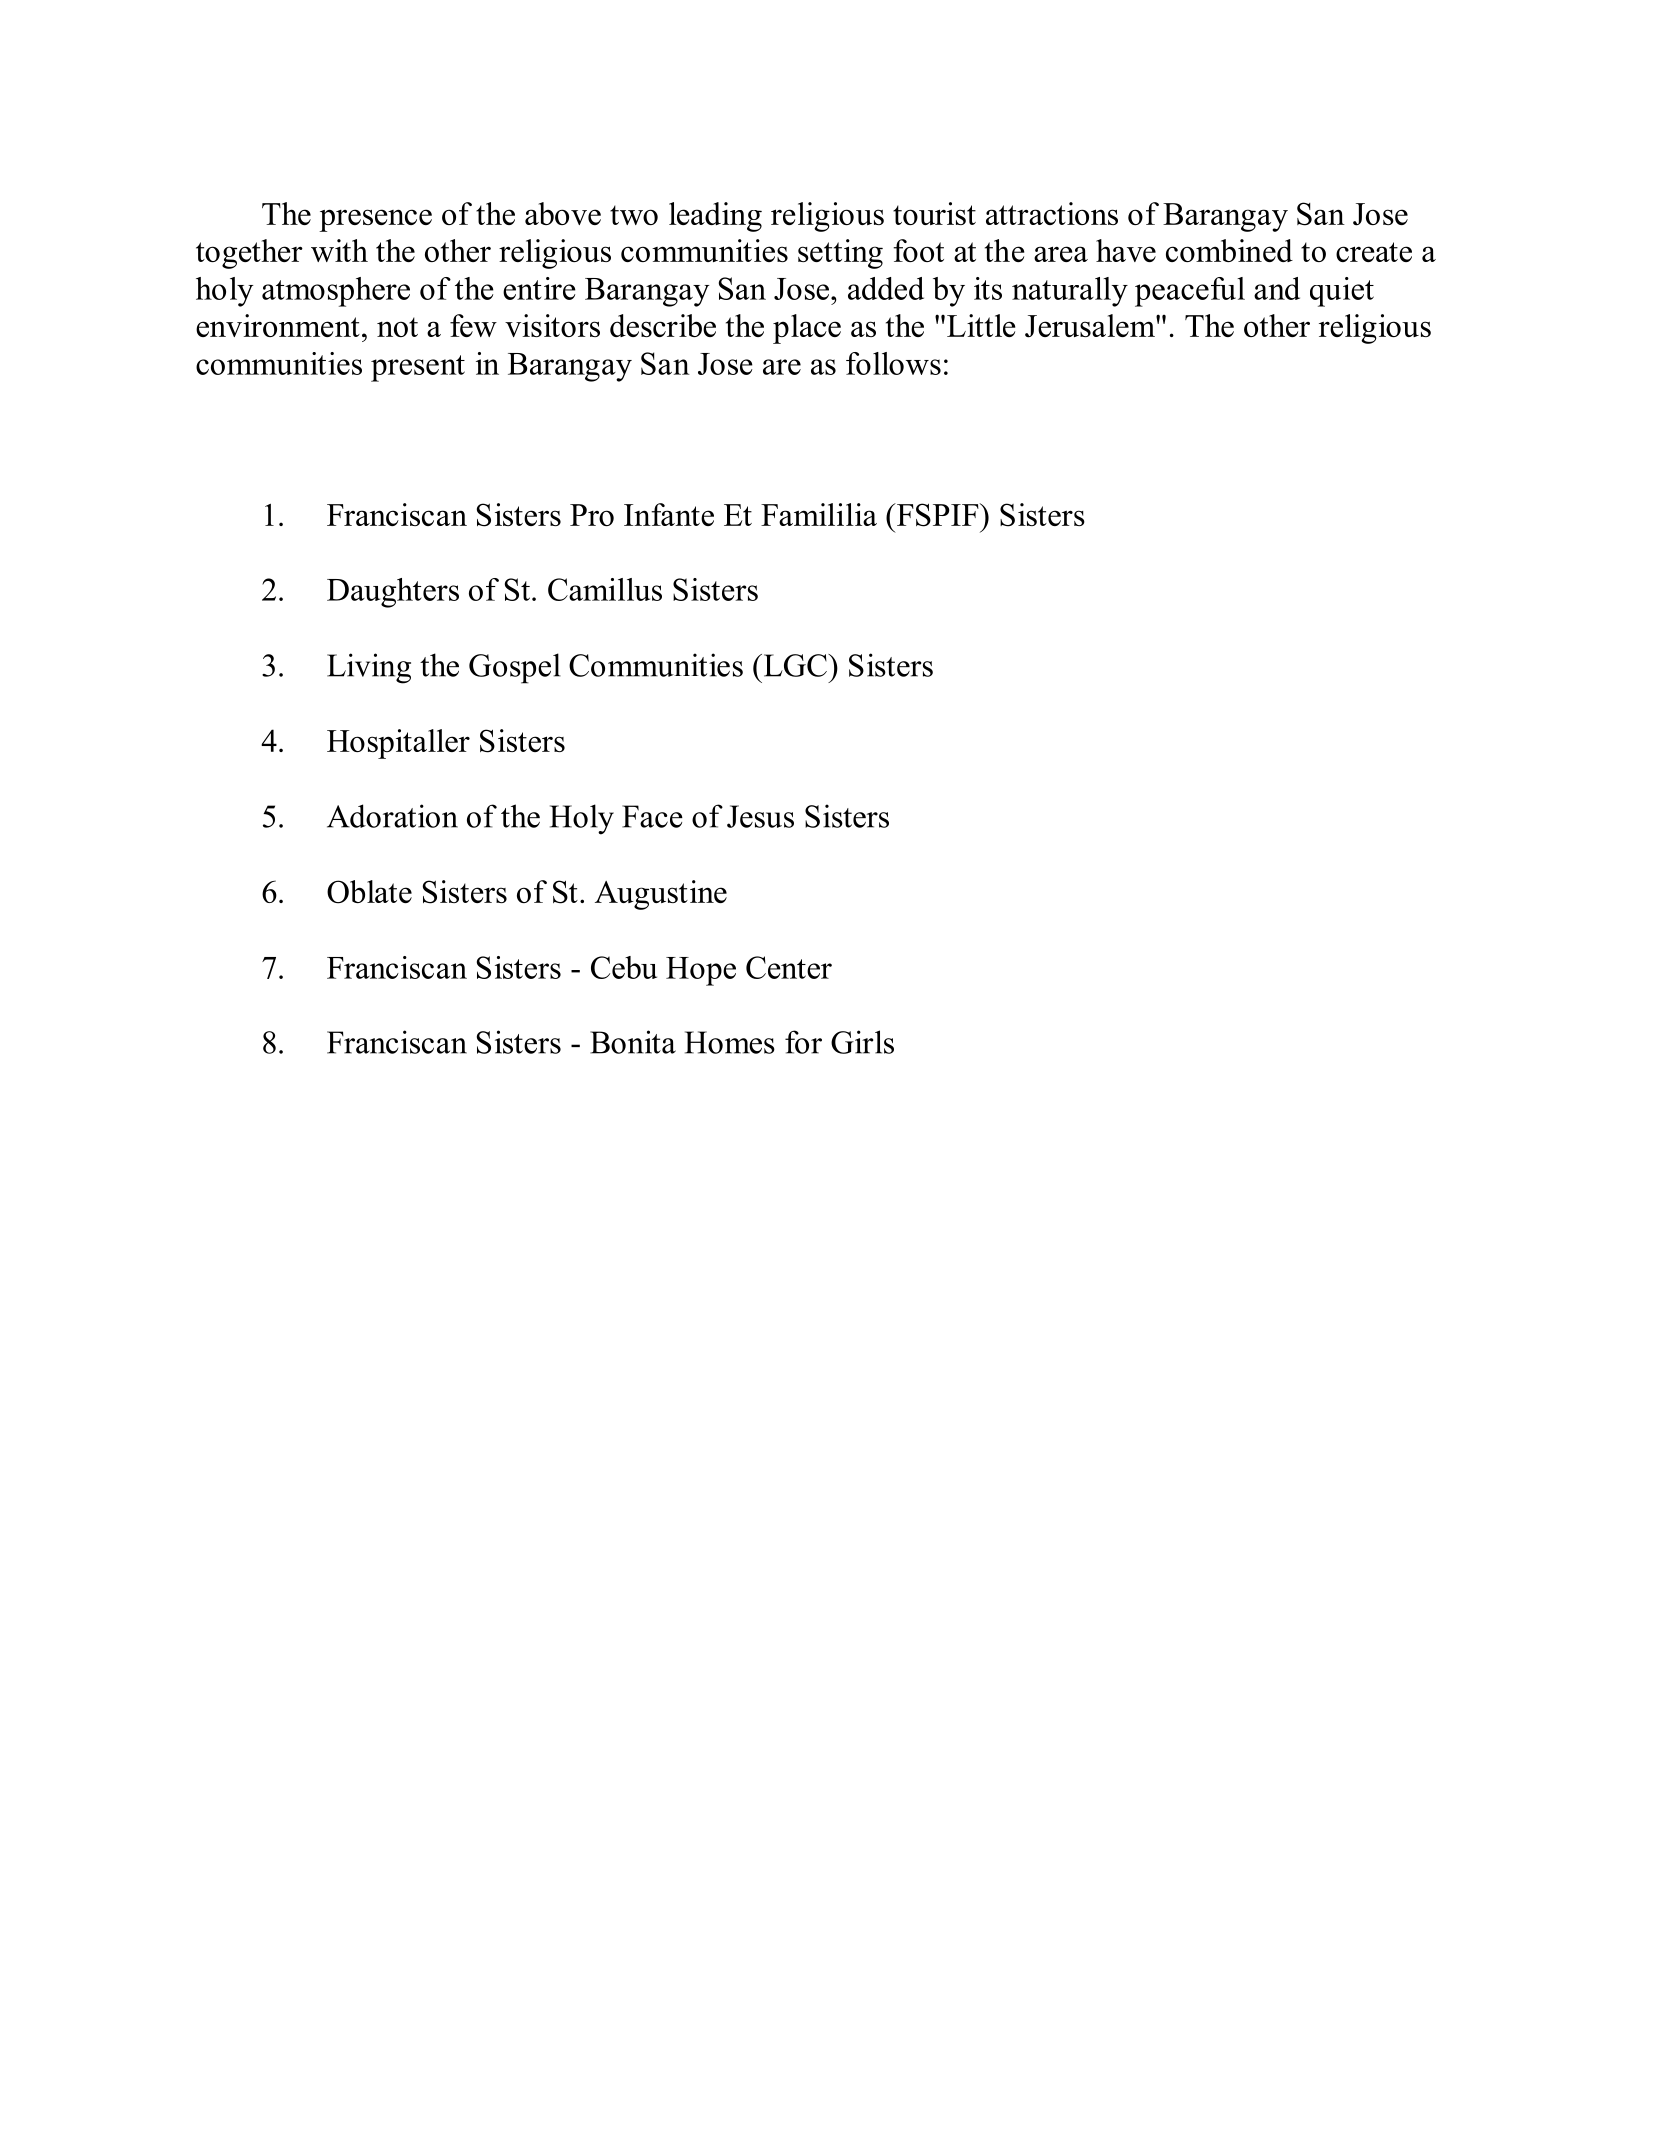  What do you see at coordinates (393, 593) in the screenshot?
I see `Daughters` at bounding box center [393, 593].
